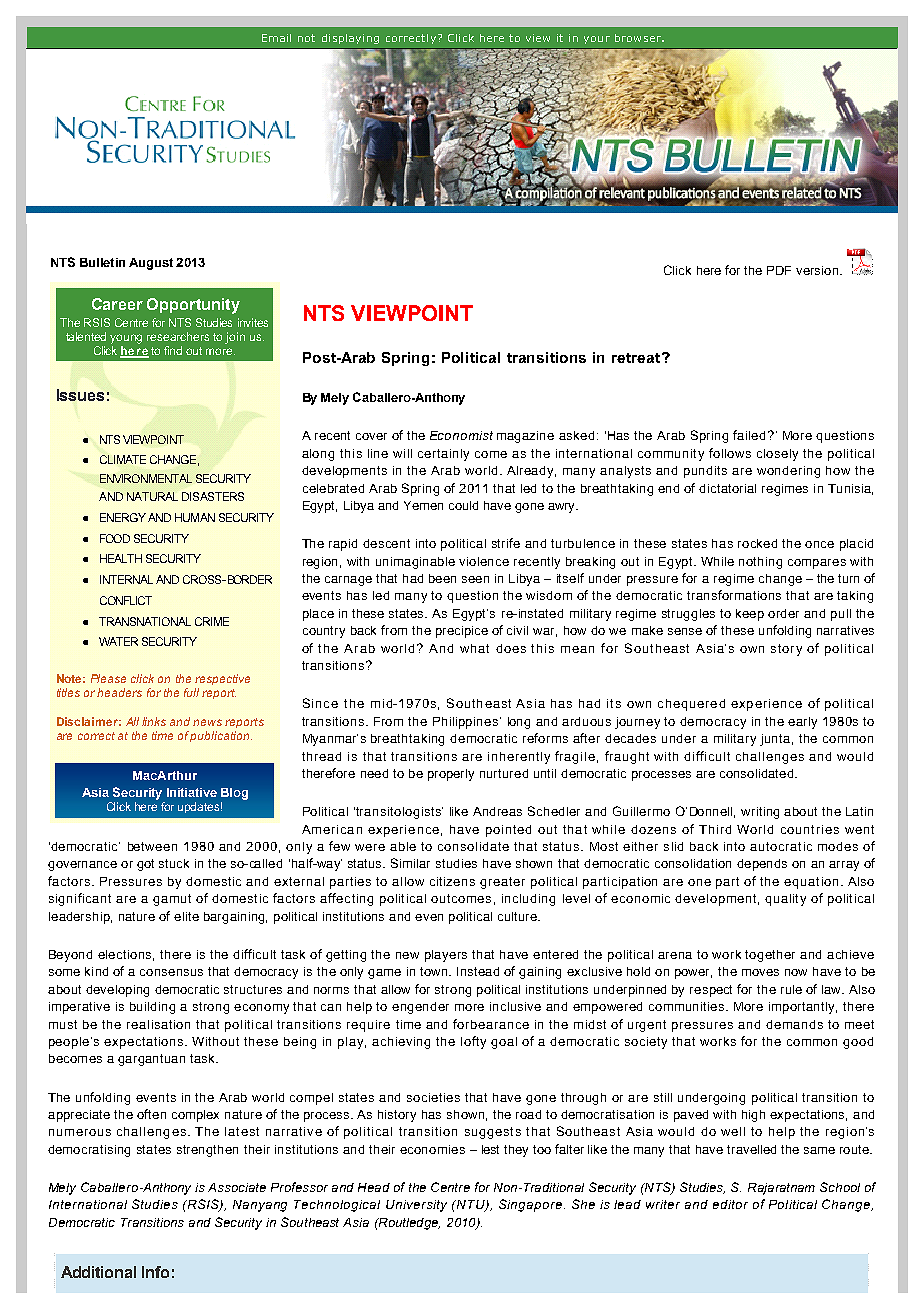 The image size is (924, 1308). I want to click on WATER, so click(118, 641).
